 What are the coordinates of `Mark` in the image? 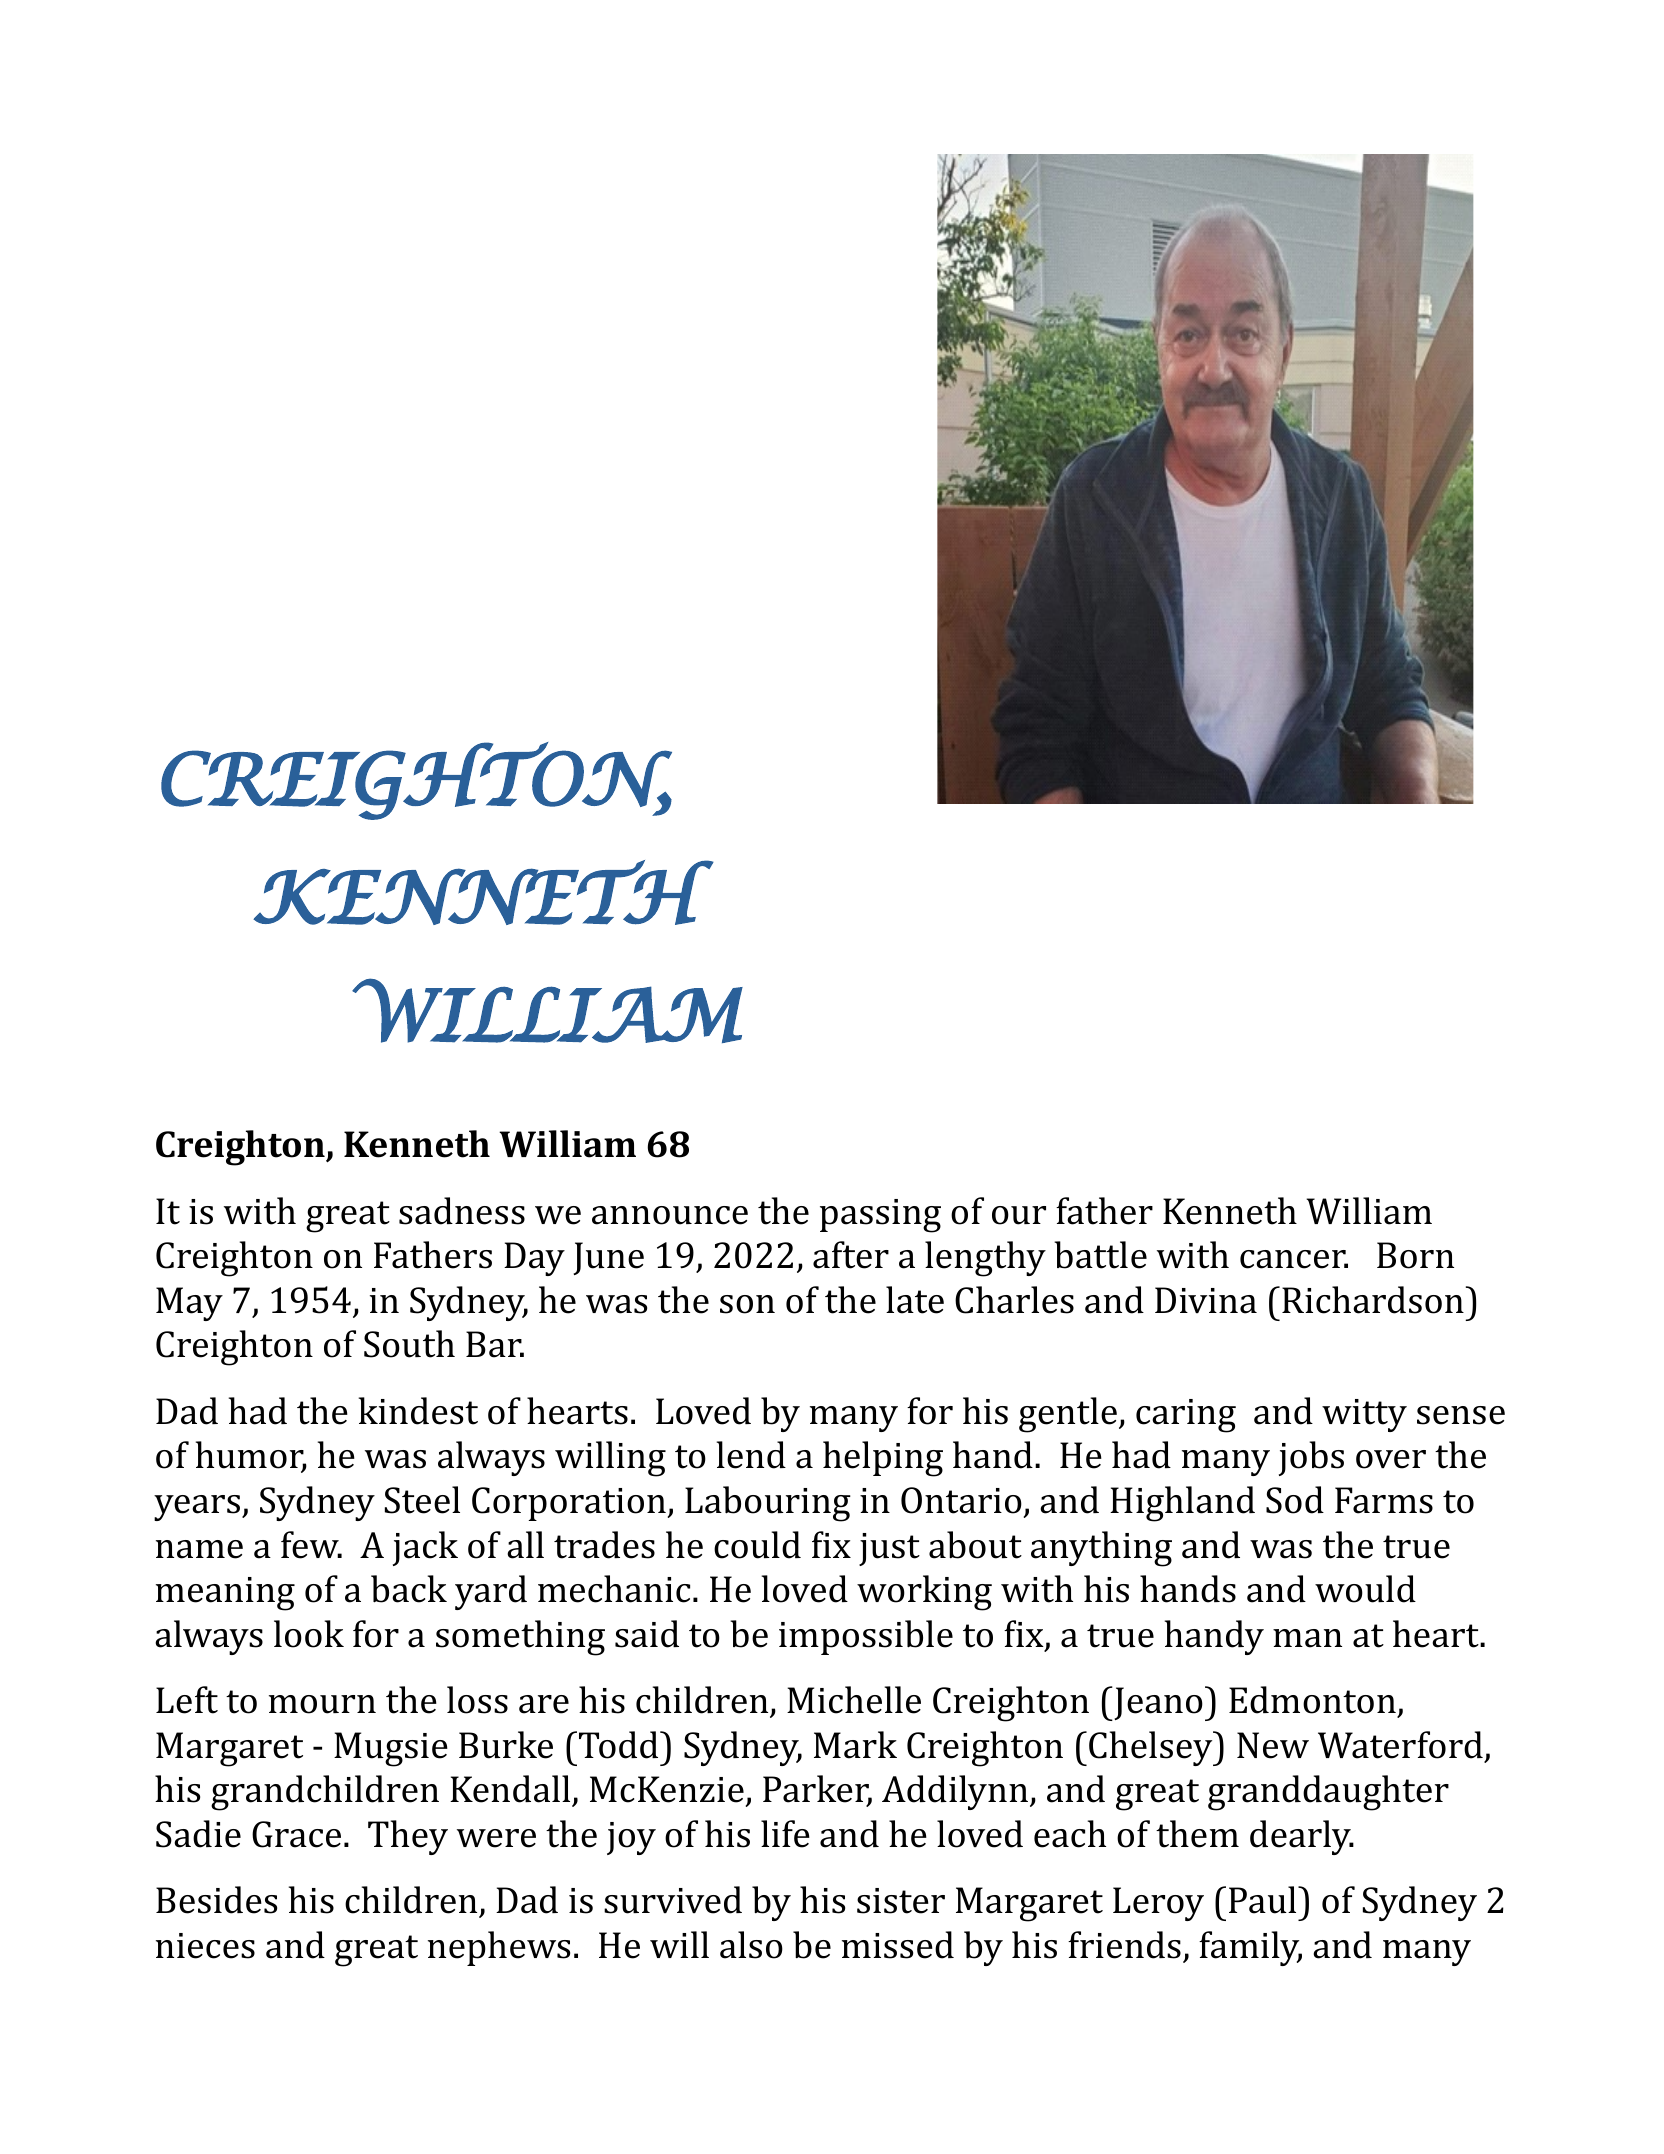 It's located at (855, 1745).
